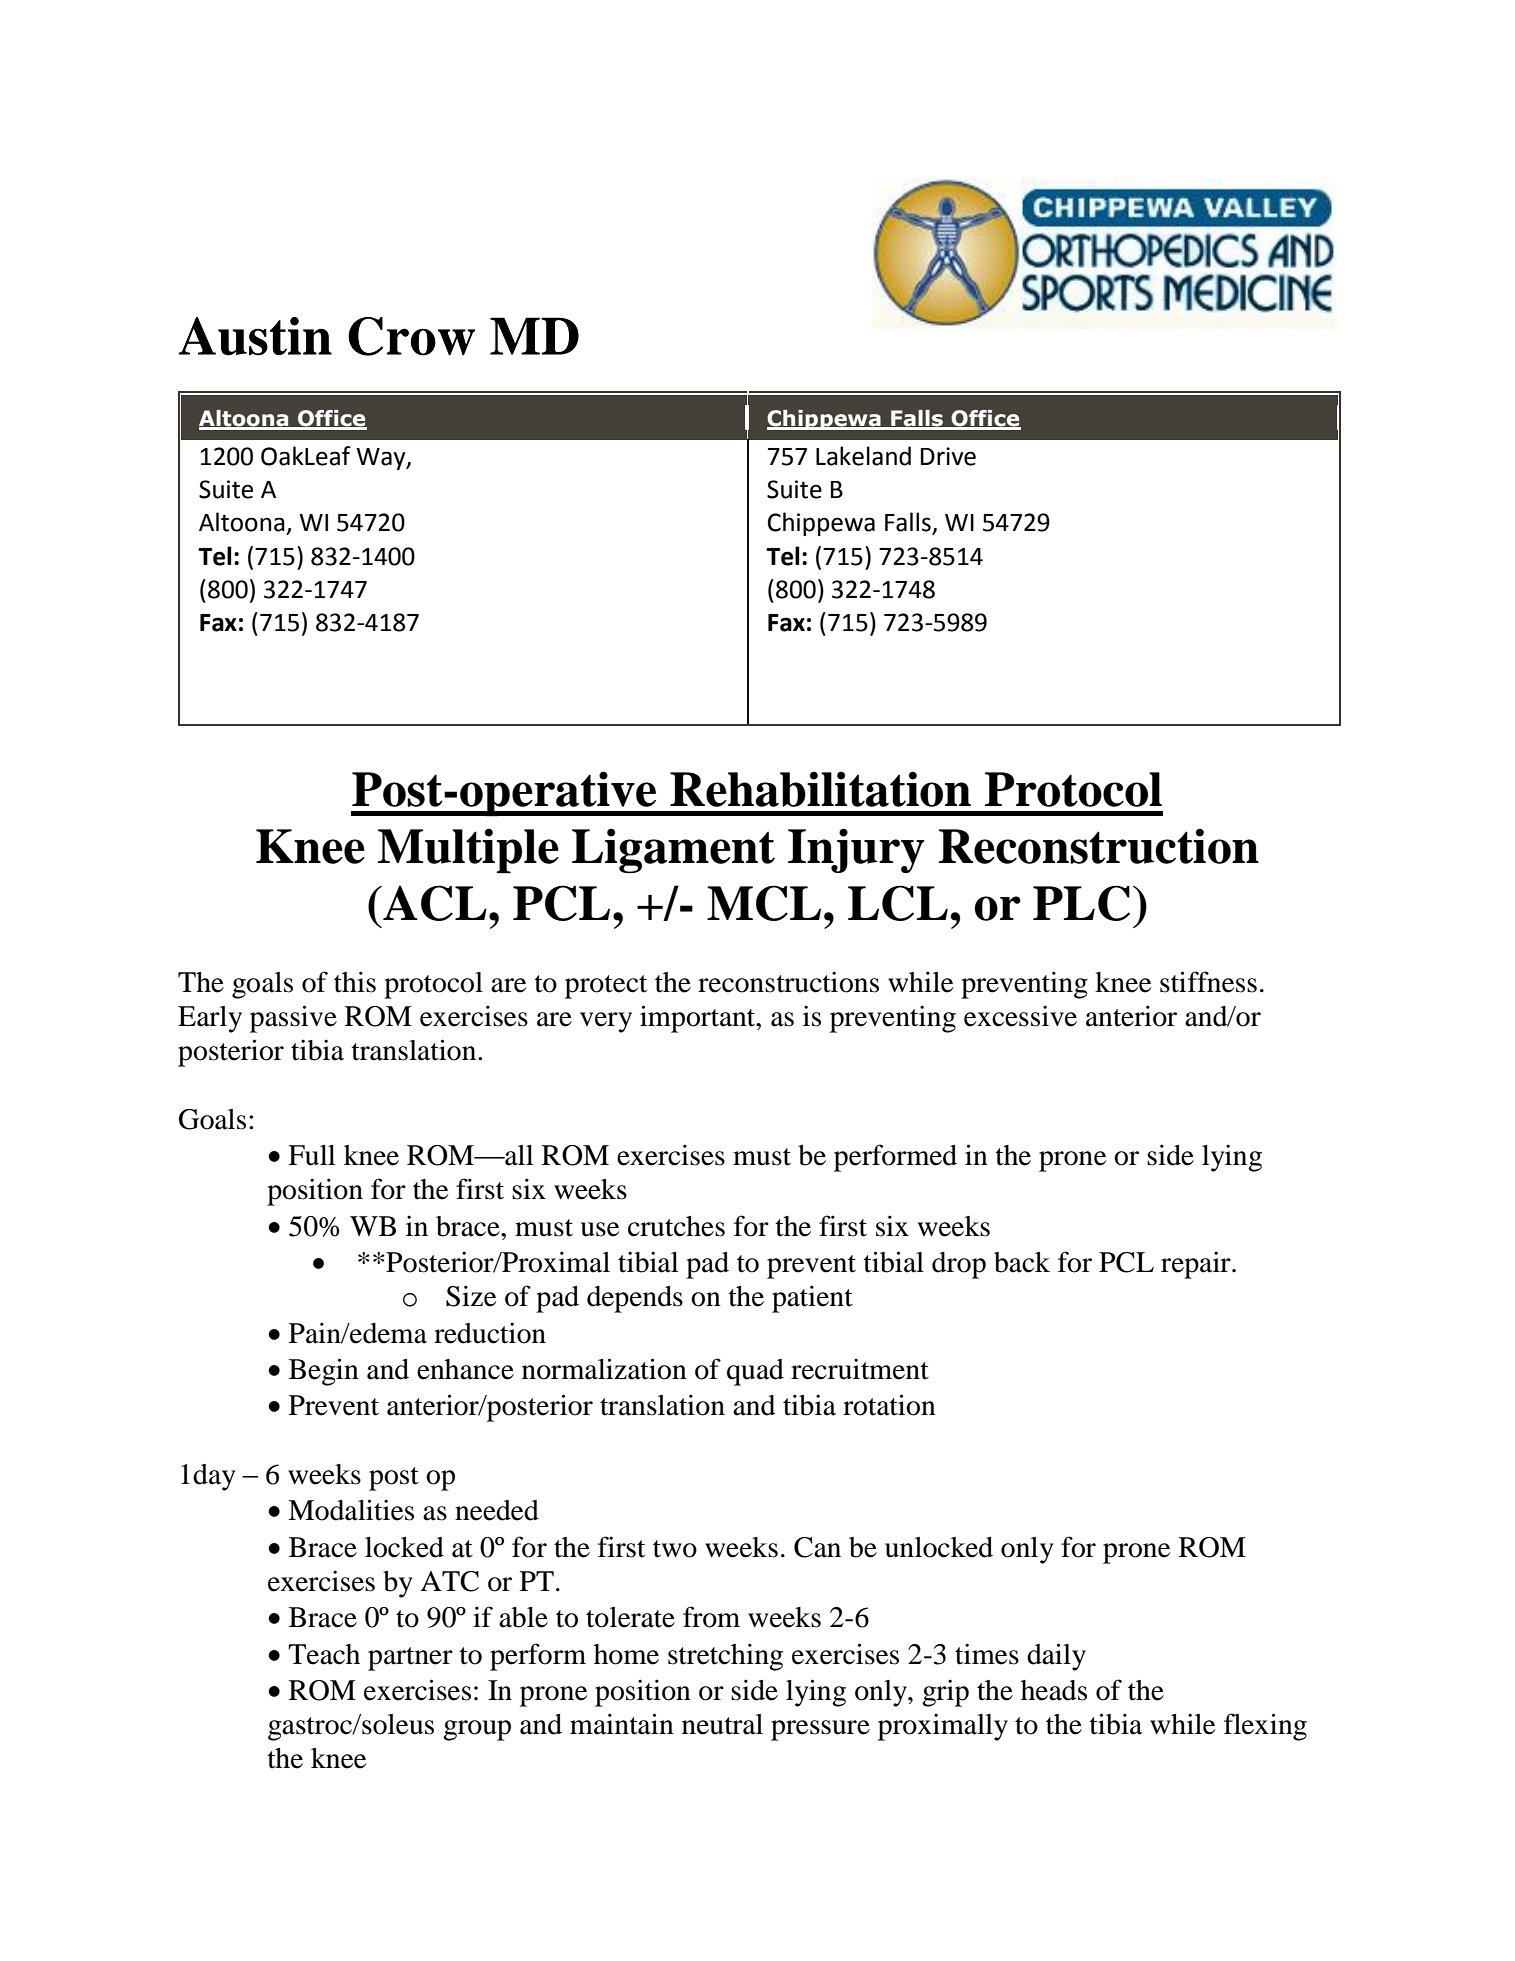 This document has height=1961, width=1515. I want to click on stiffness, so click(1208, 982).
